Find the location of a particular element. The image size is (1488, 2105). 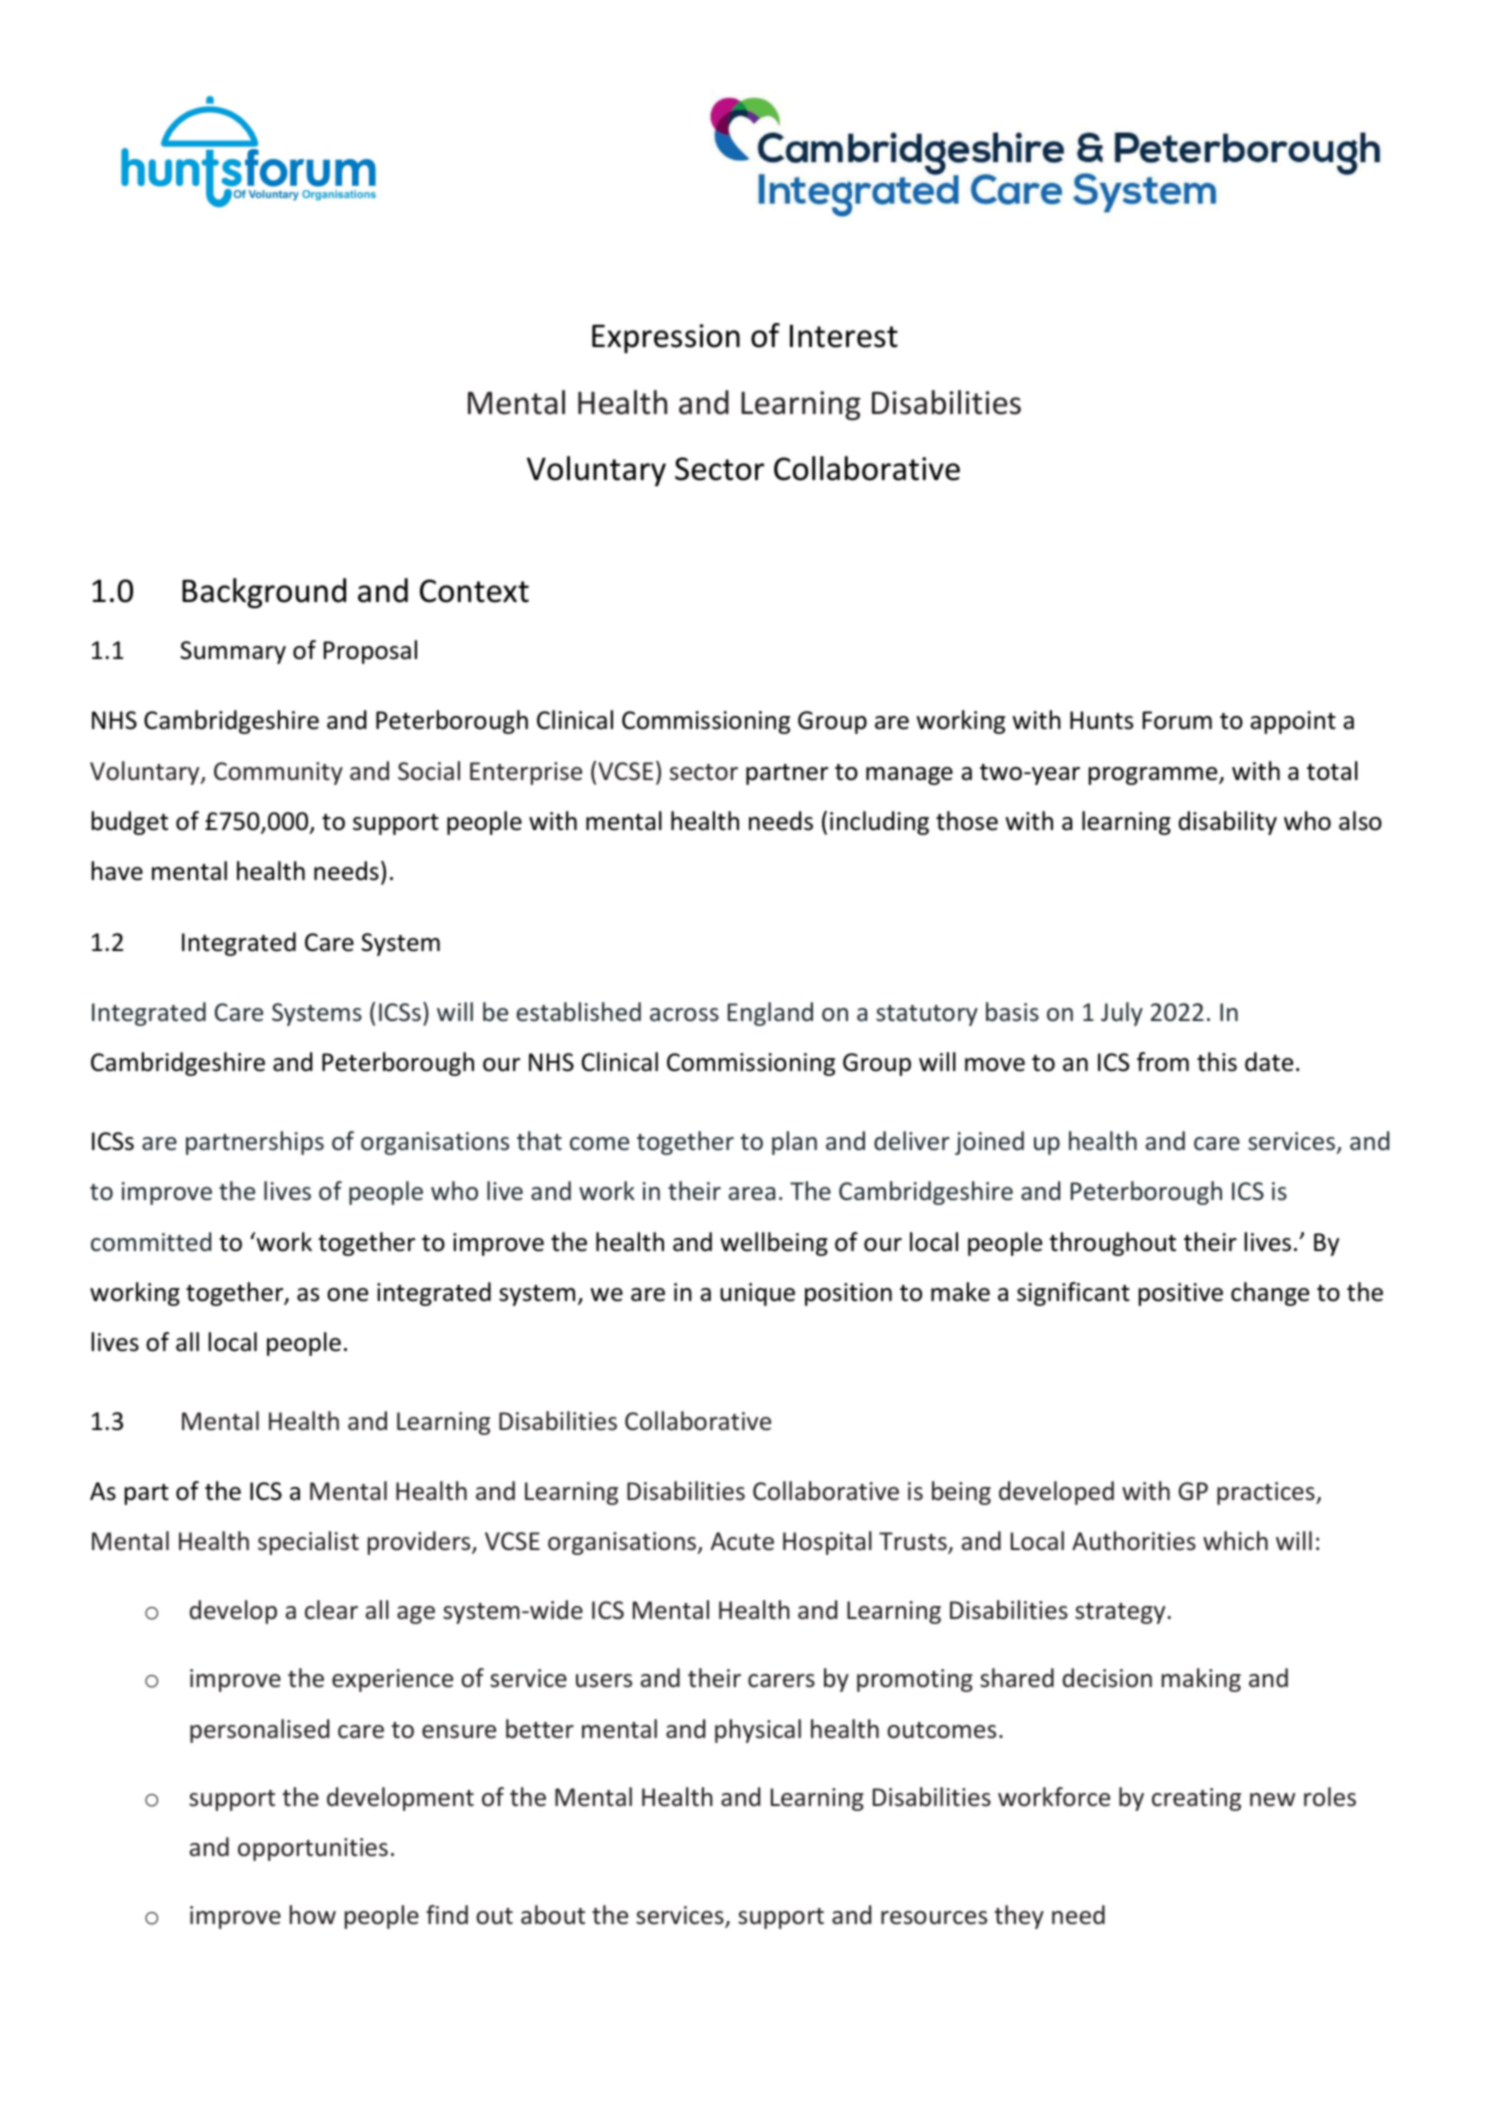

committed is located at coordinates (151, 1242).
